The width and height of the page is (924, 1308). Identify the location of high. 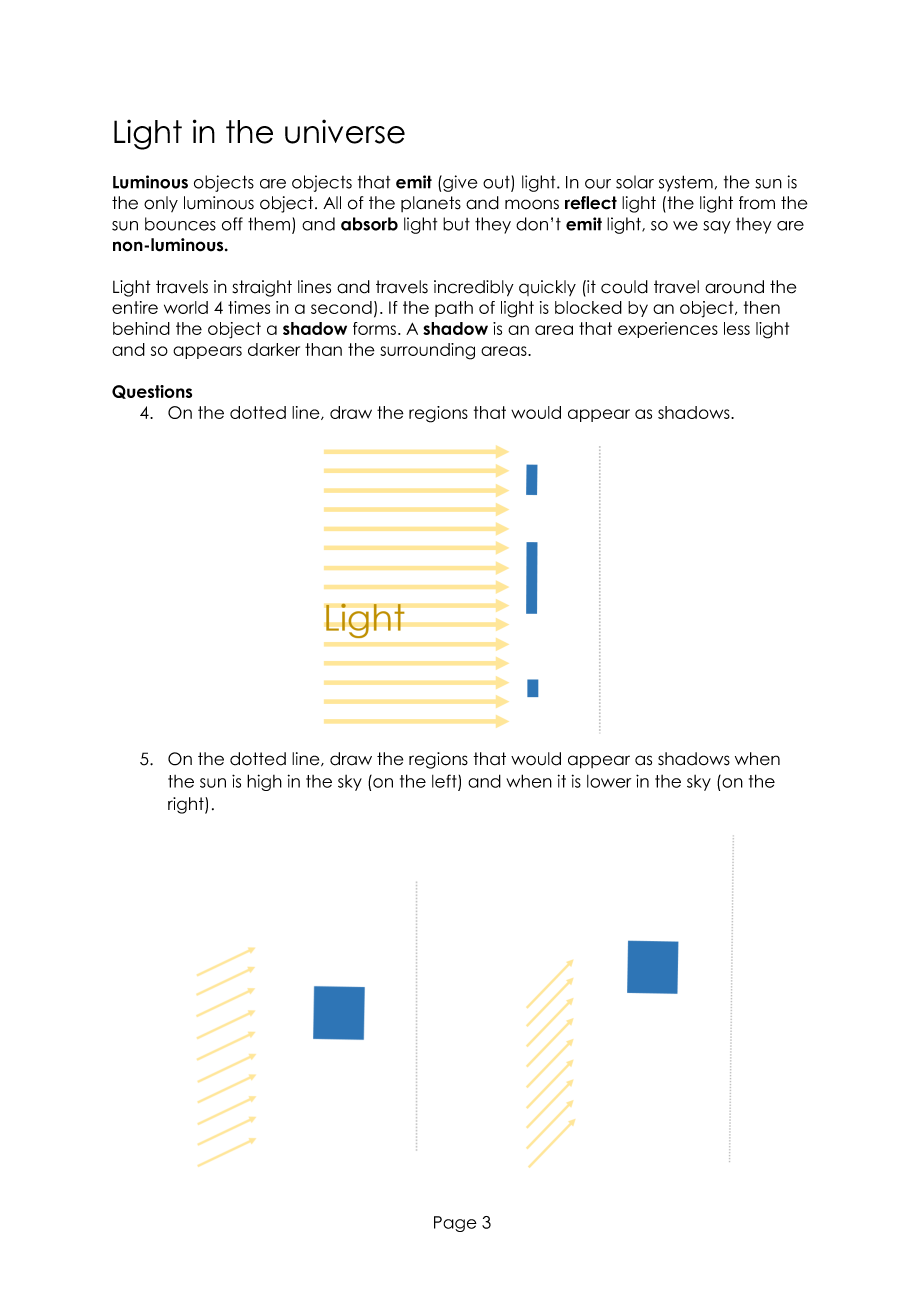
(264, 782).
